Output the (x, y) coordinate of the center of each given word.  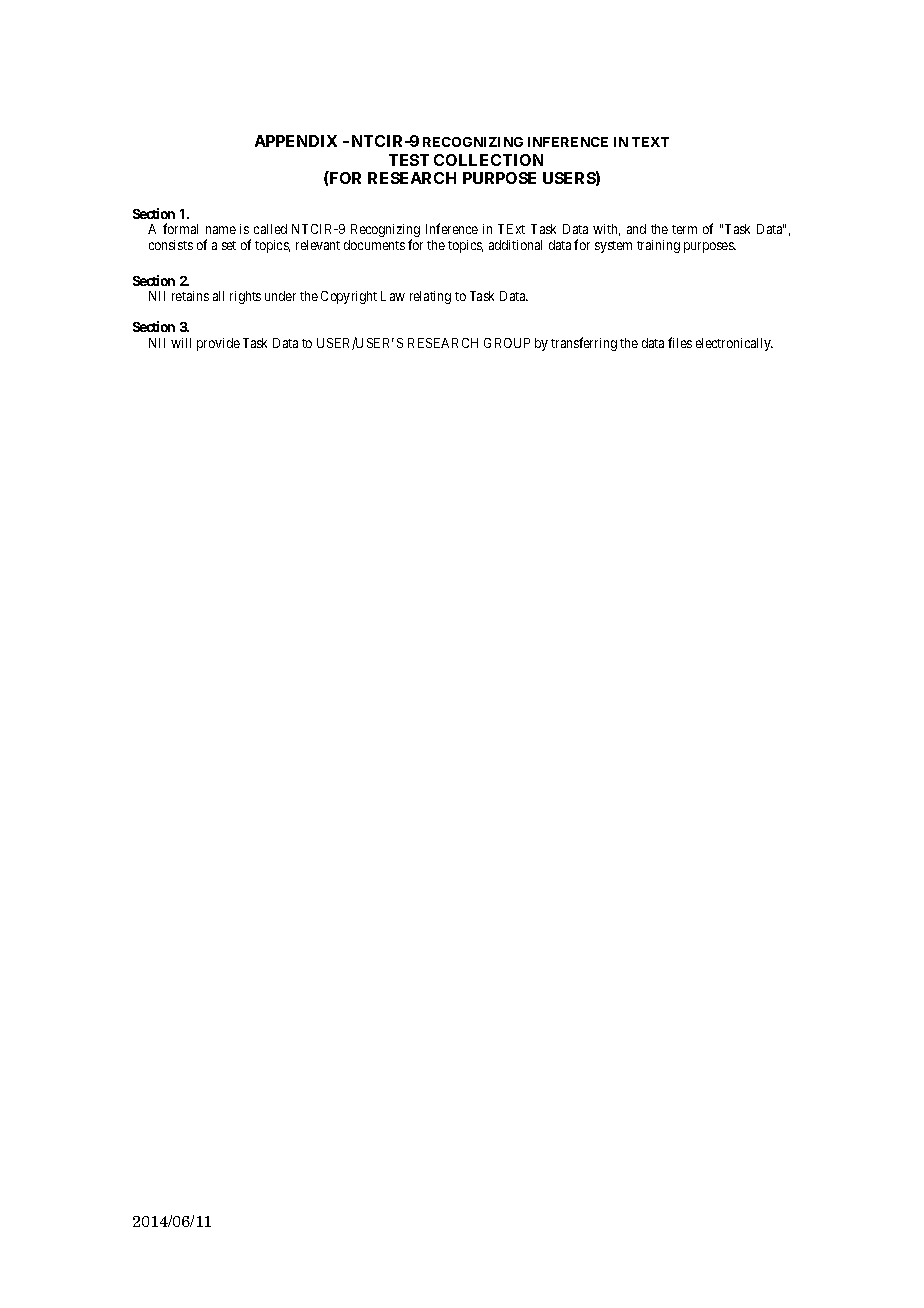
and (636, 229)
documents (374, 245)
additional (515, 245)
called (270, 229)
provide (218, 344)
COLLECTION (488, 160)
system (613, 247)
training (658, 246)
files (680, 342)
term (684, 229)
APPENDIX (296, 141)
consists (171, 245)
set (229, 245)
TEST (409, 160)
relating (430, 297)
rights (245, 297)
